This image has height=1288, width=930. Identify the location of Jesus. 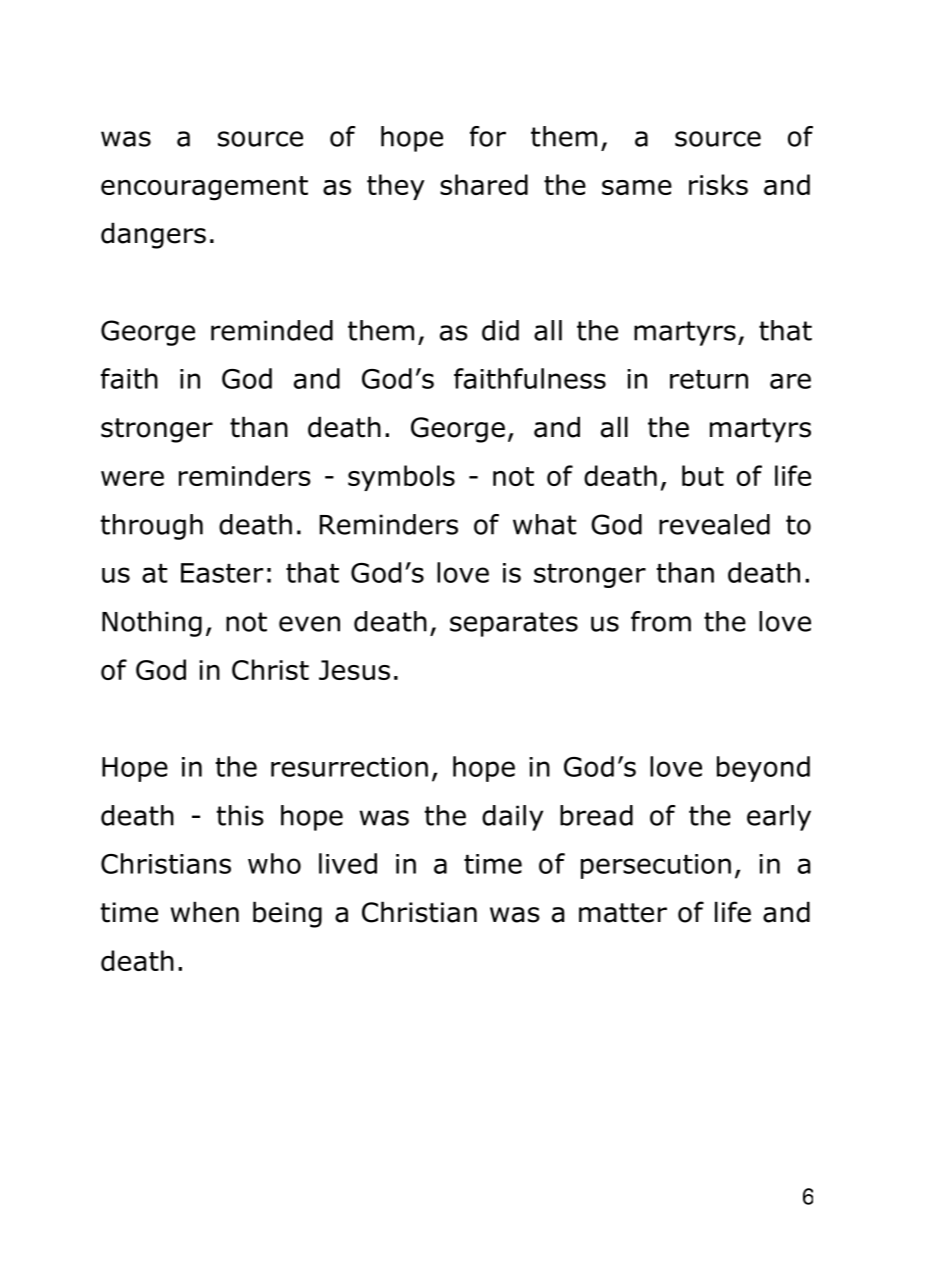
(354, 670).
